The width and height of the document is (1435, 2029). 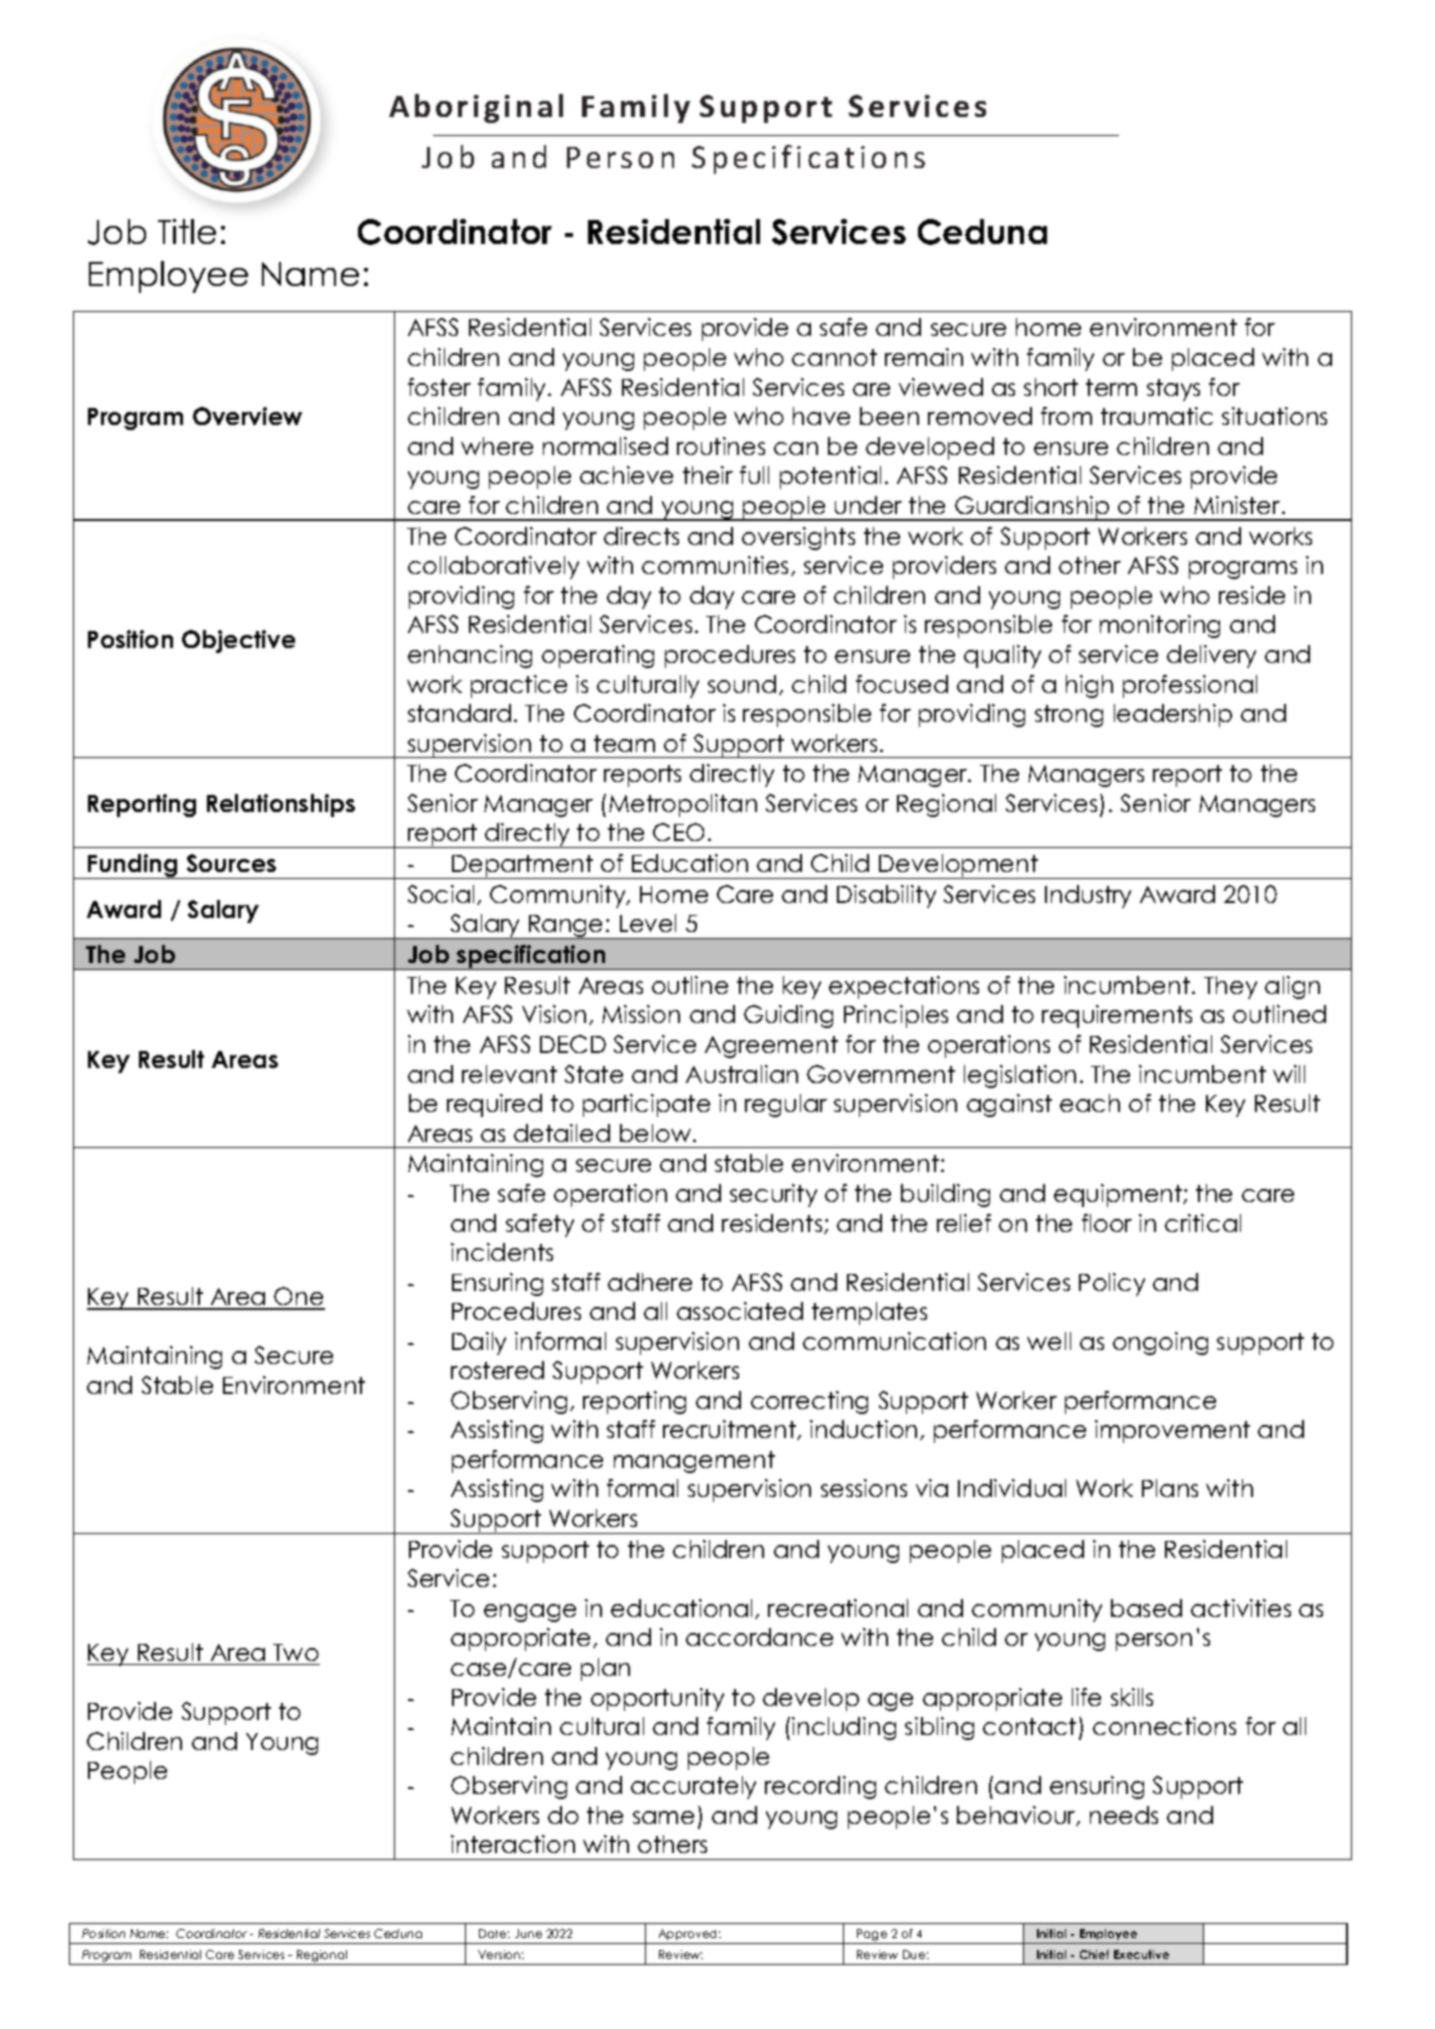 What do you see at coordinates (1160, 1343) in the document?
I see `ongoing` at bounding box center [1160, 1343].
